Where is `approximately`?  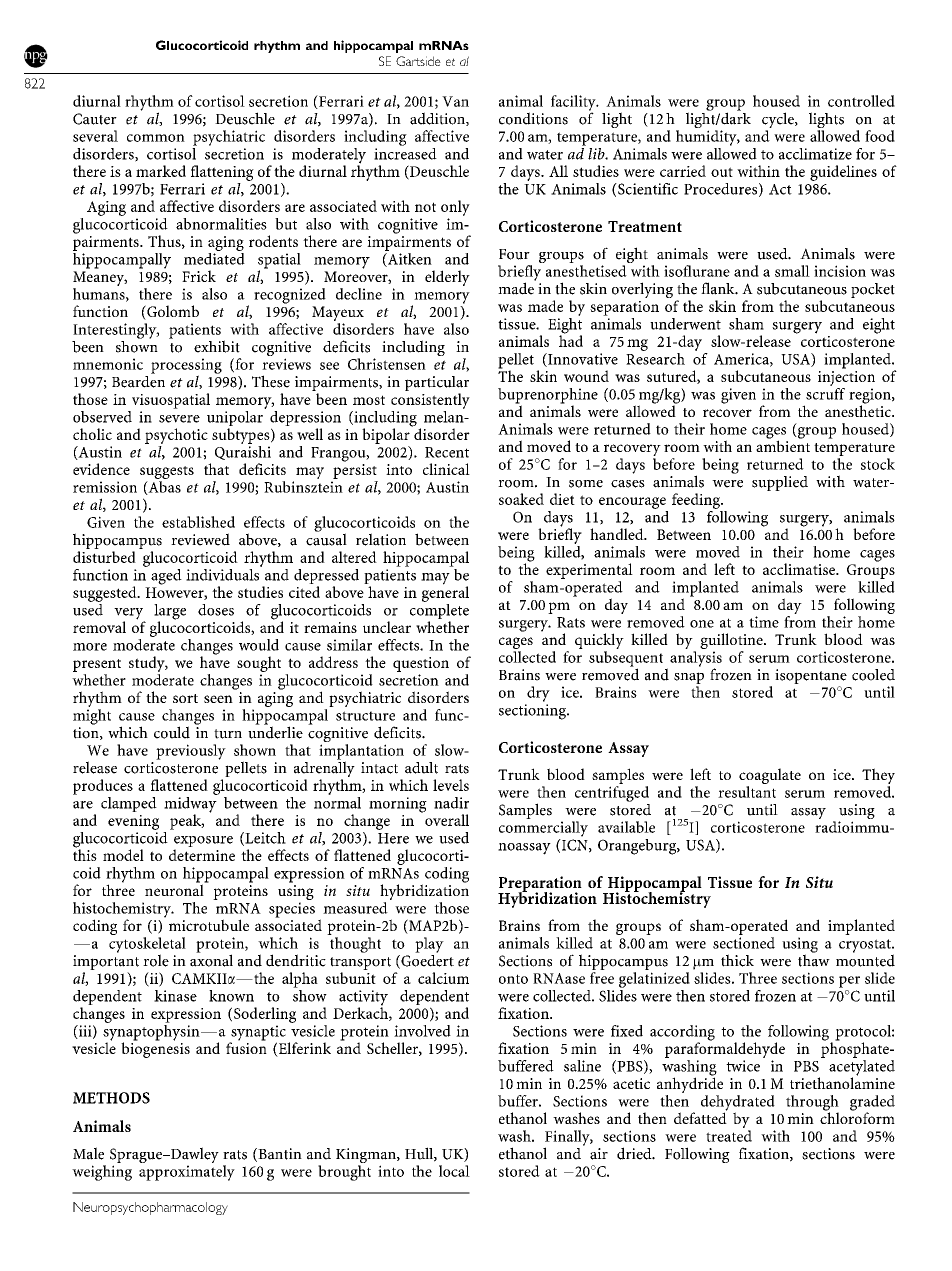
approximately is located at coordinates (187, 1173).
